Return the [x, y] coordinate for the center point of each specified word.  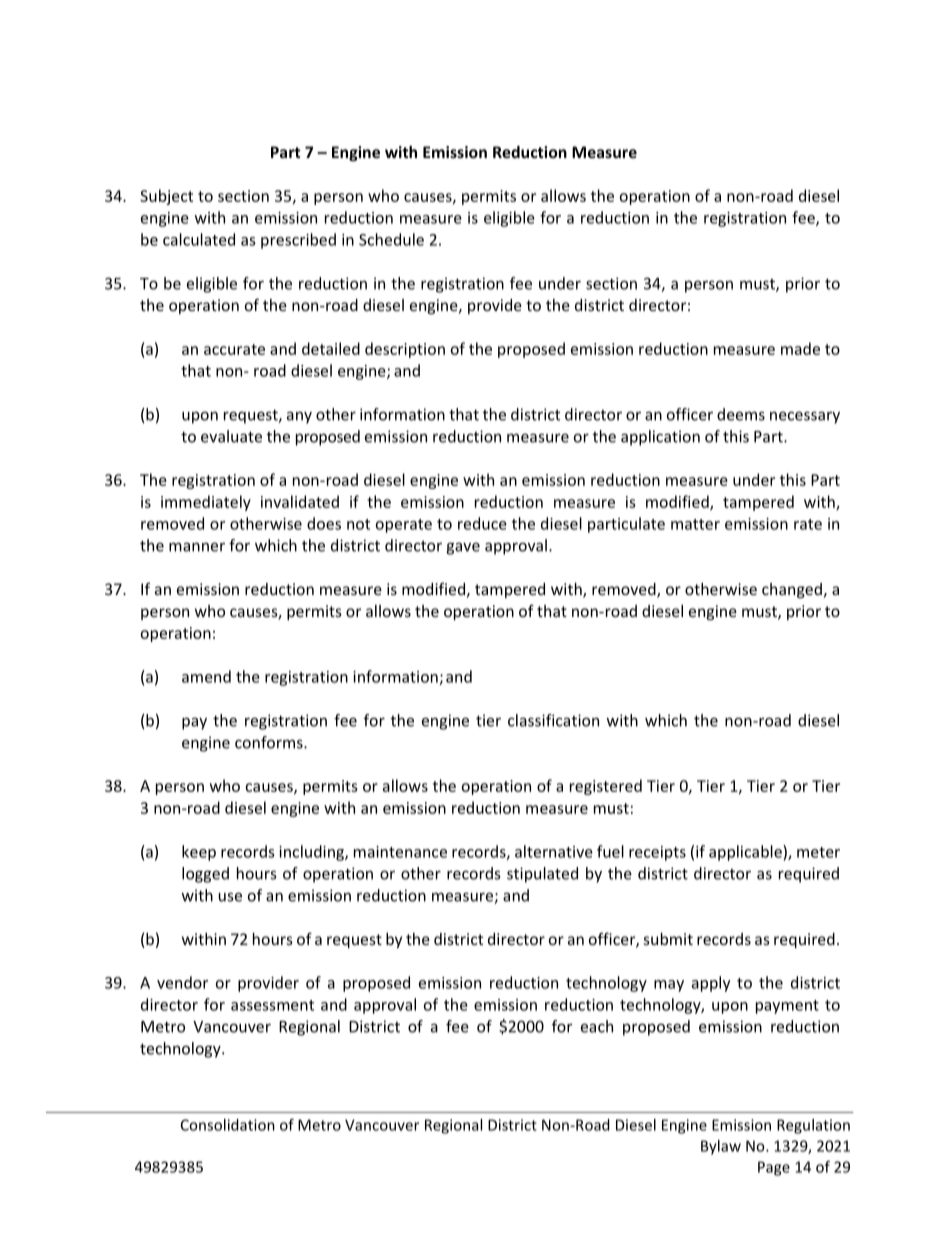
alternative [554, 851]
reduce [482, 523]
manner [197, 547]
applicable [746, 853]
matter [695, 524]
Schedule [391, 239]
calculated [199, 239]
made [800, 348]
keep [199, 853]
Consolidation [228, 1125]
